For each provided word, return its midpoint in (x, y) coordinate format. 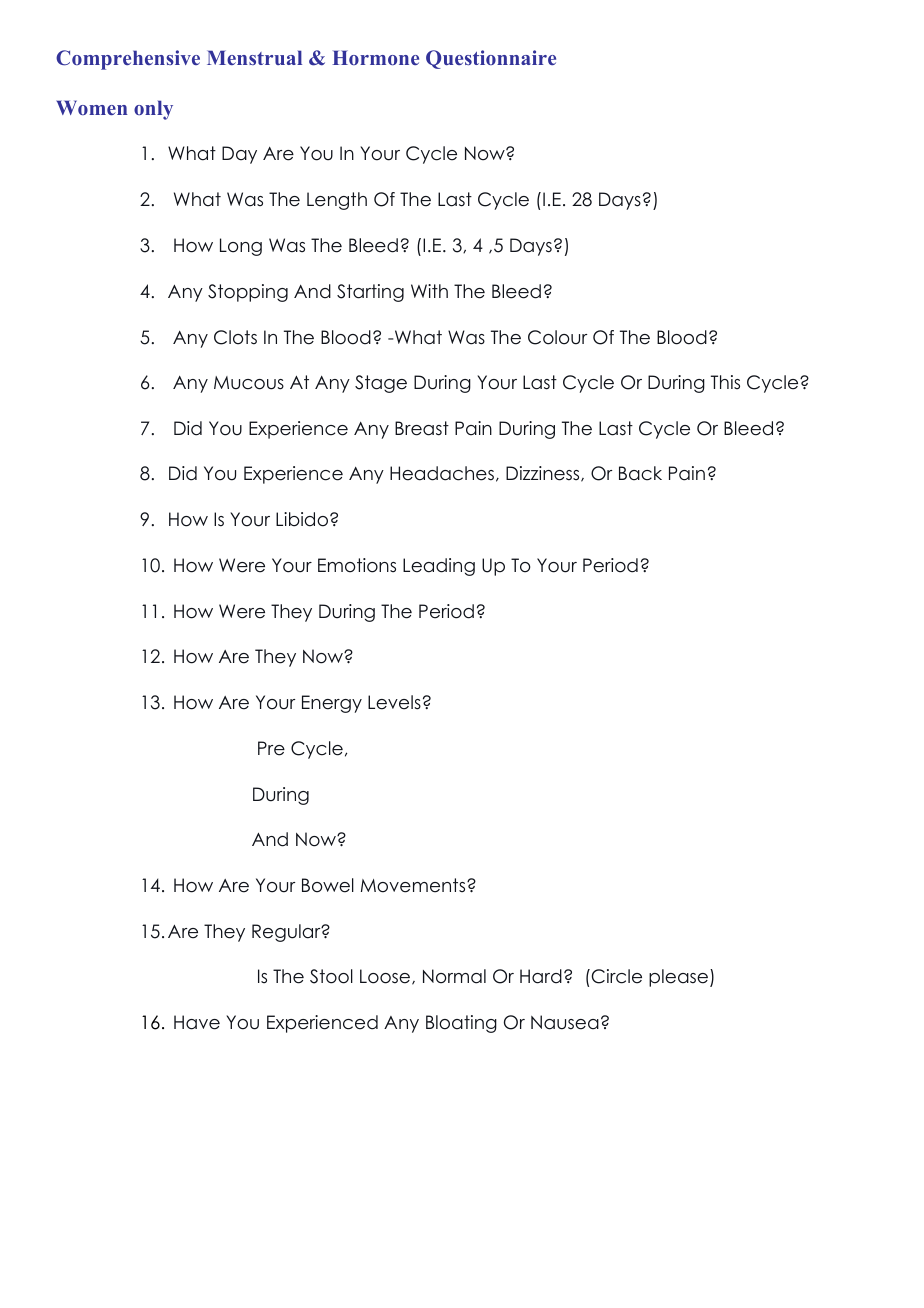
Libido (302, 519)
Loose (386, 977)
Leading (439, 567)
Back (640, 473)
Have (197, 1022)
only (153, 110)
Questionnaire (491, 59)
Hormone (375, 57)
